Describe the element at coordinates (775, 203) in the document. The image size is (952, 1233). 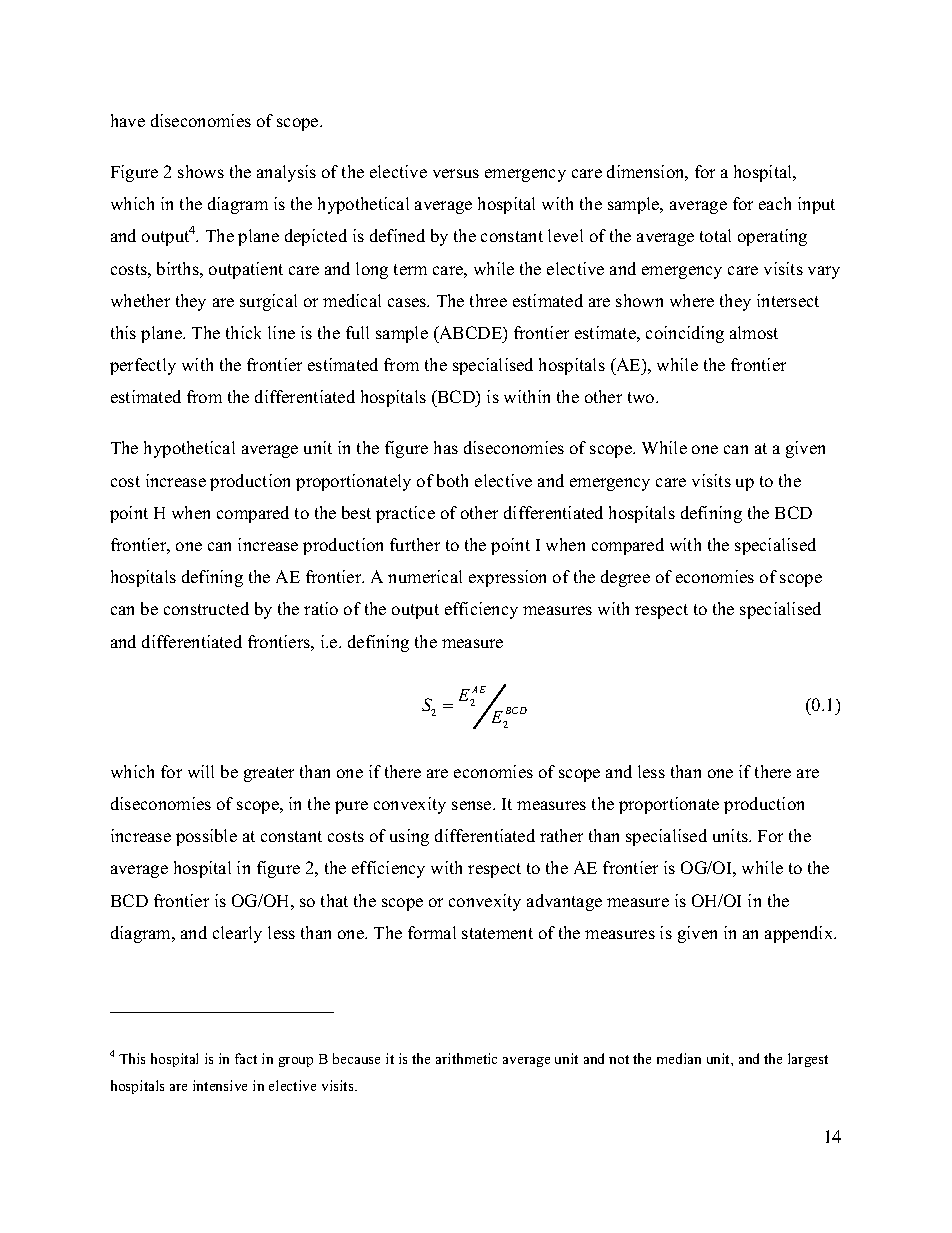
I see `each` at that location.
